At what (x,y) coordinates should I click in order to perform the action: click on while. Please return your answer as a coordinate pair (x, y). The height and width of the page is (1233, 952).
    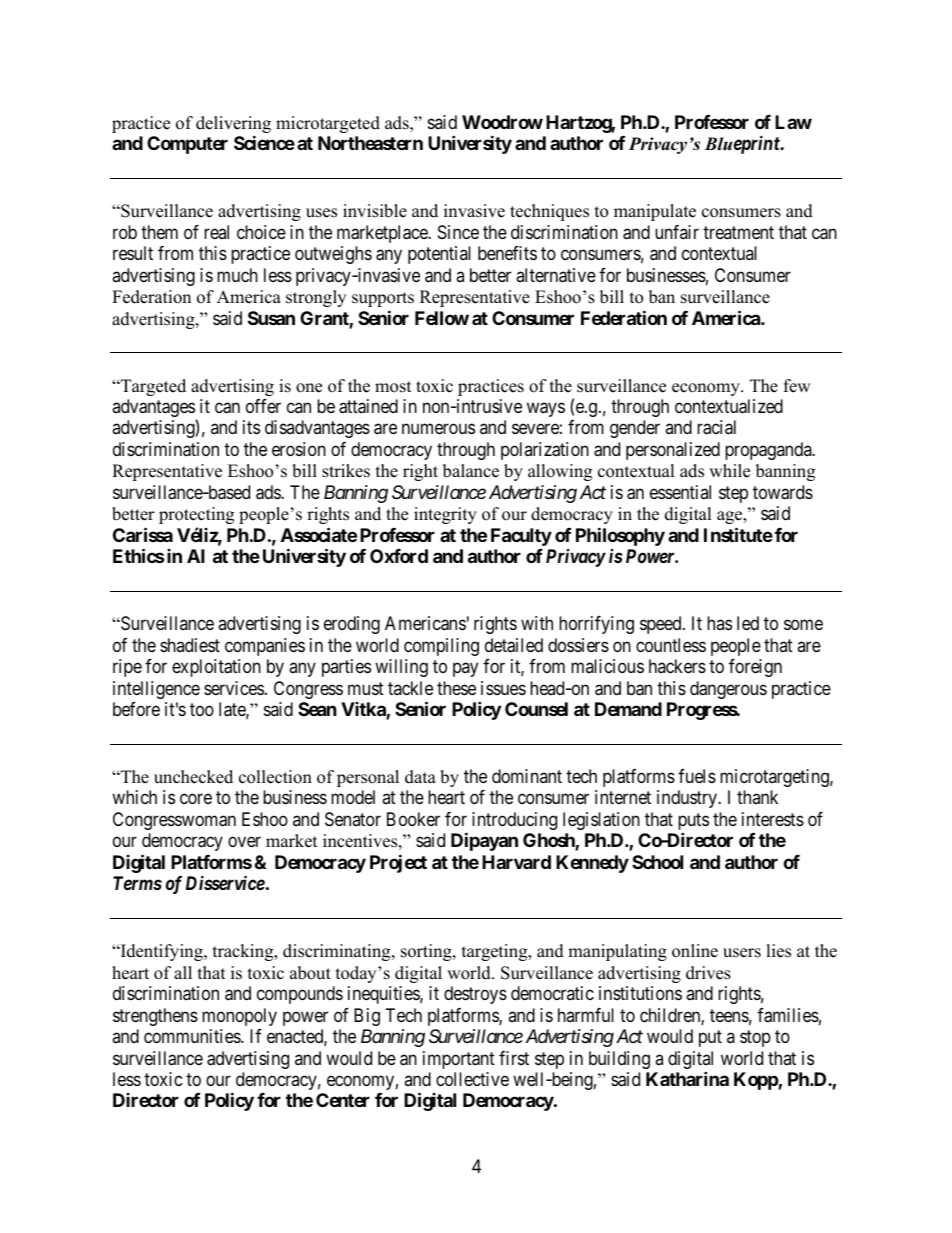
    Looking at the image, I should click on (729, 471).
